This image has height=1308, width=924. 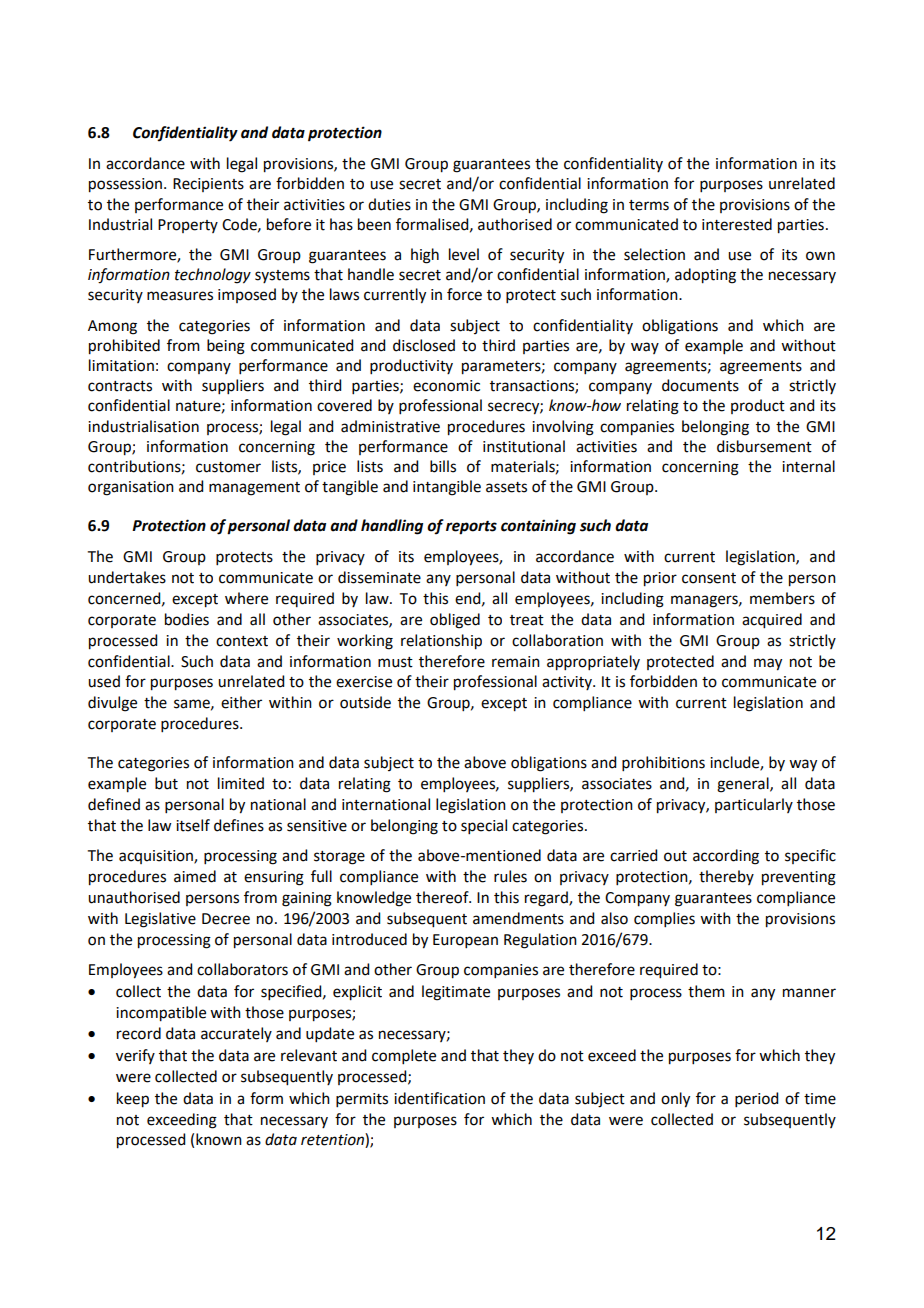 I want to click on reports, so click(x=471, y=528).
